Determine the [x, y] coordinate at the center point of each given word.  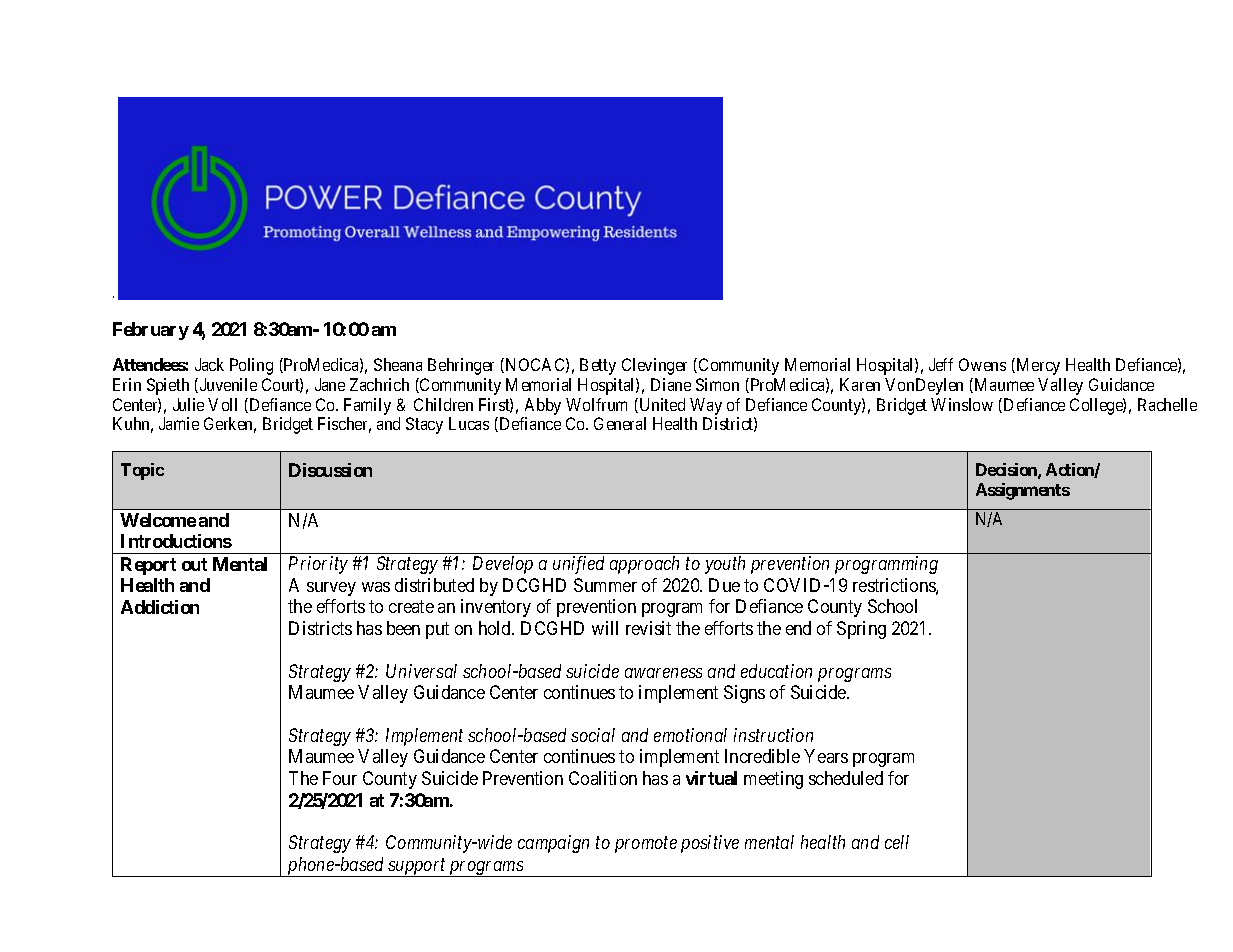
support [417, 868]
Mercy [1037, 366]
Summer [605, 585]
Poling [251, 366]
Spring [861, 630]
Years [826, 756]
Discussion [330, 470]
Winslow [962, 404]
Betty [598, 366]
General [620, 423]
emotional [690, 735]
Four [340, 778]
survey [331, 589]
